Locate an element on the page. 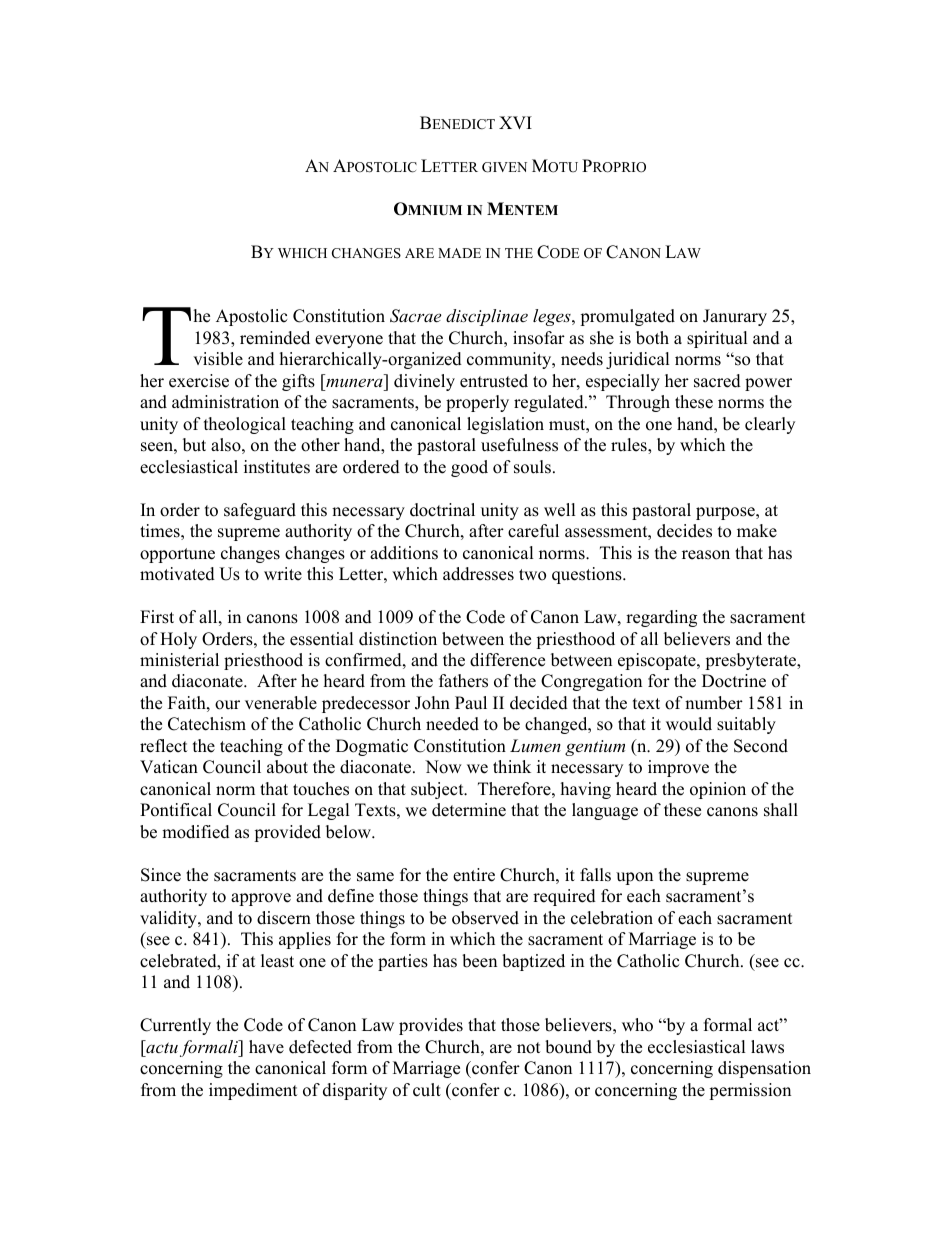 Image resolution: width=952 pixels, height=1233 pixels. entrusted is located at coordinates (494, 381).
